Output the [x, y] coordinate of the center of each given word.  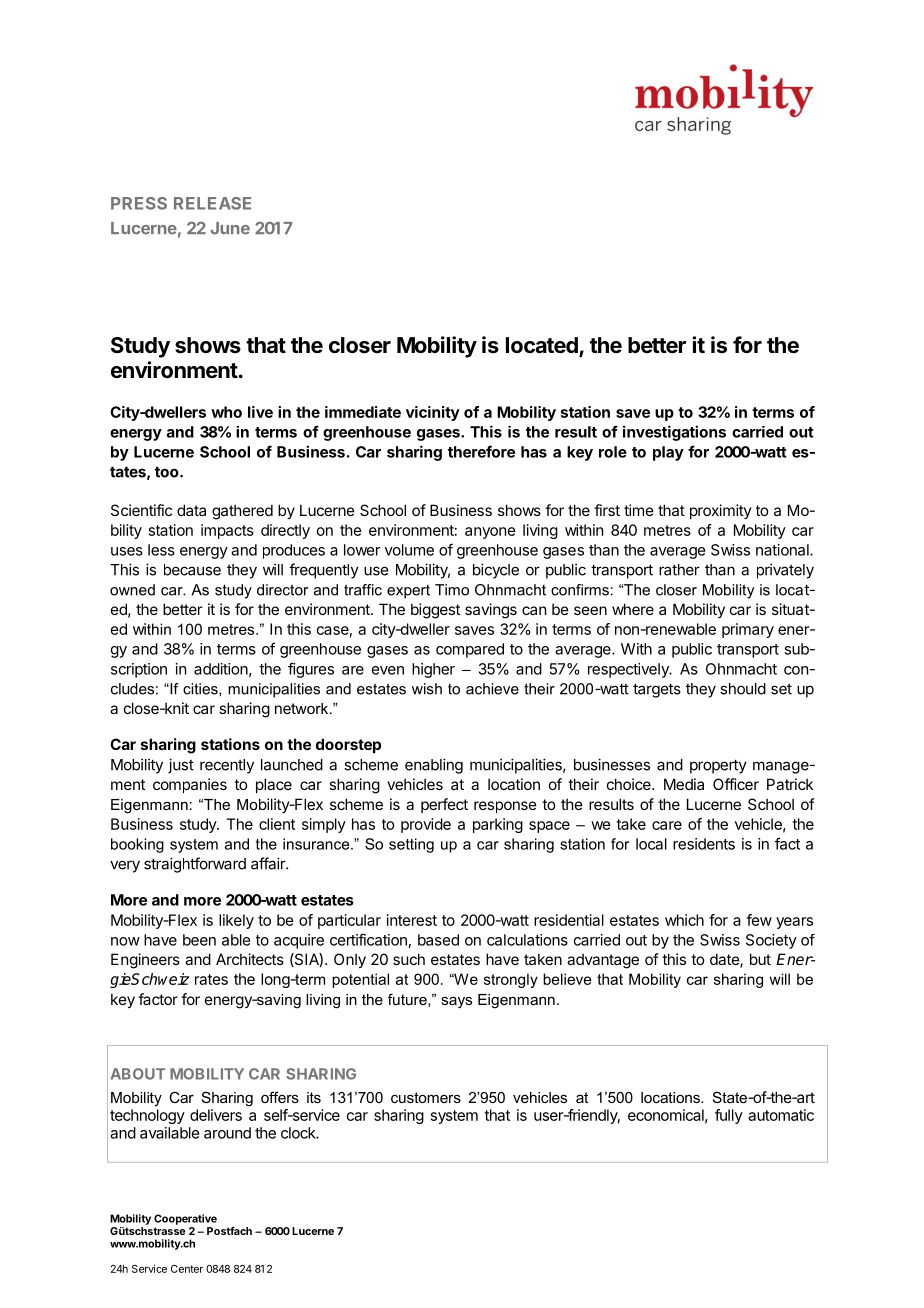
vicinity [433, 413]
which [684, 920]
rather [679, 570]
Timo [452, 590]
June [230, 228]
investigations [674, 433]
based [438, 940]
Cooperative [185, 1219]
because [192, 570]
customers [426, 1097]
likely [236, 921]
